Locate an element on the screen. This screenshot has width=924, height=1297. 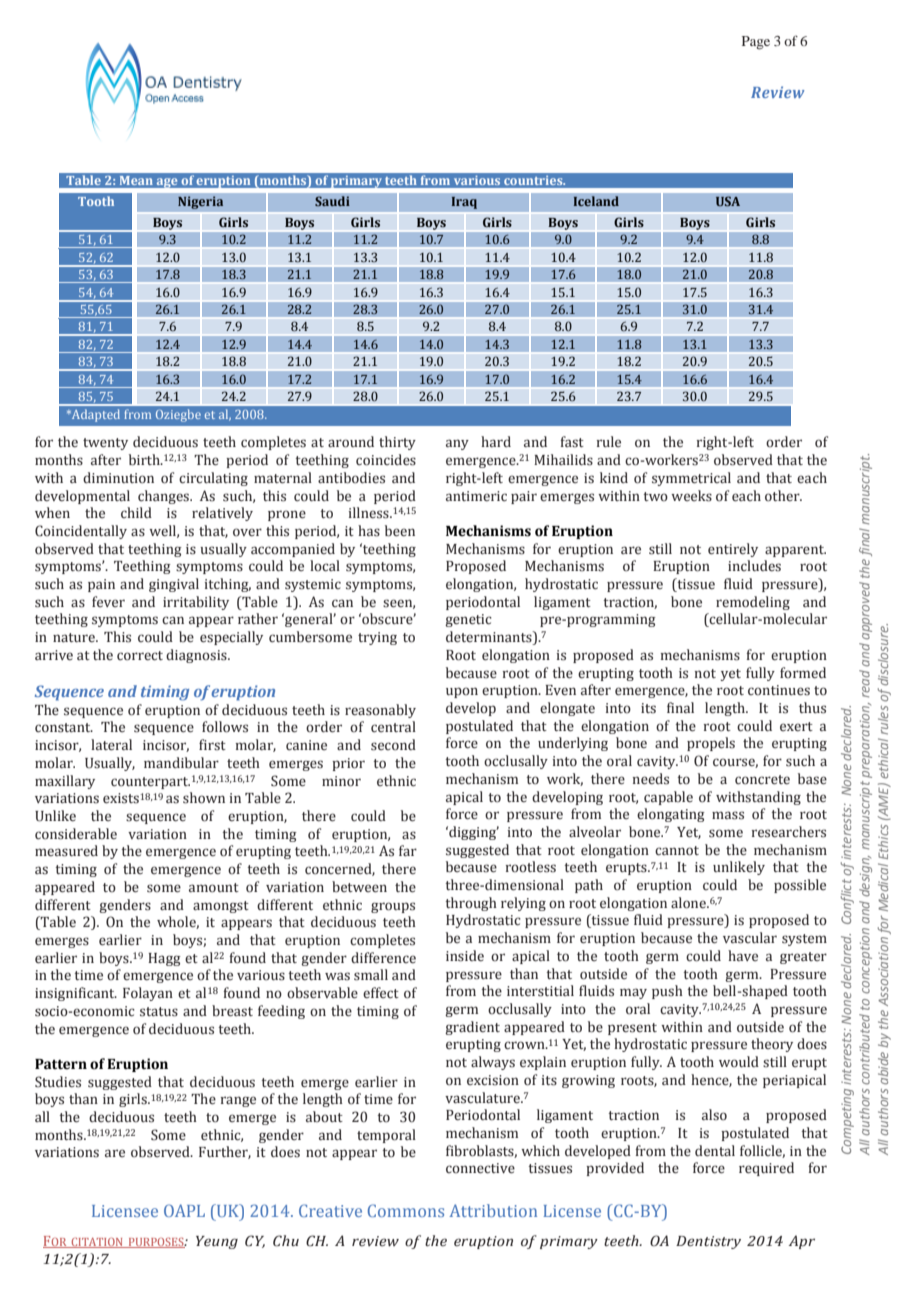
correct is located at coordinates (140, 656).
